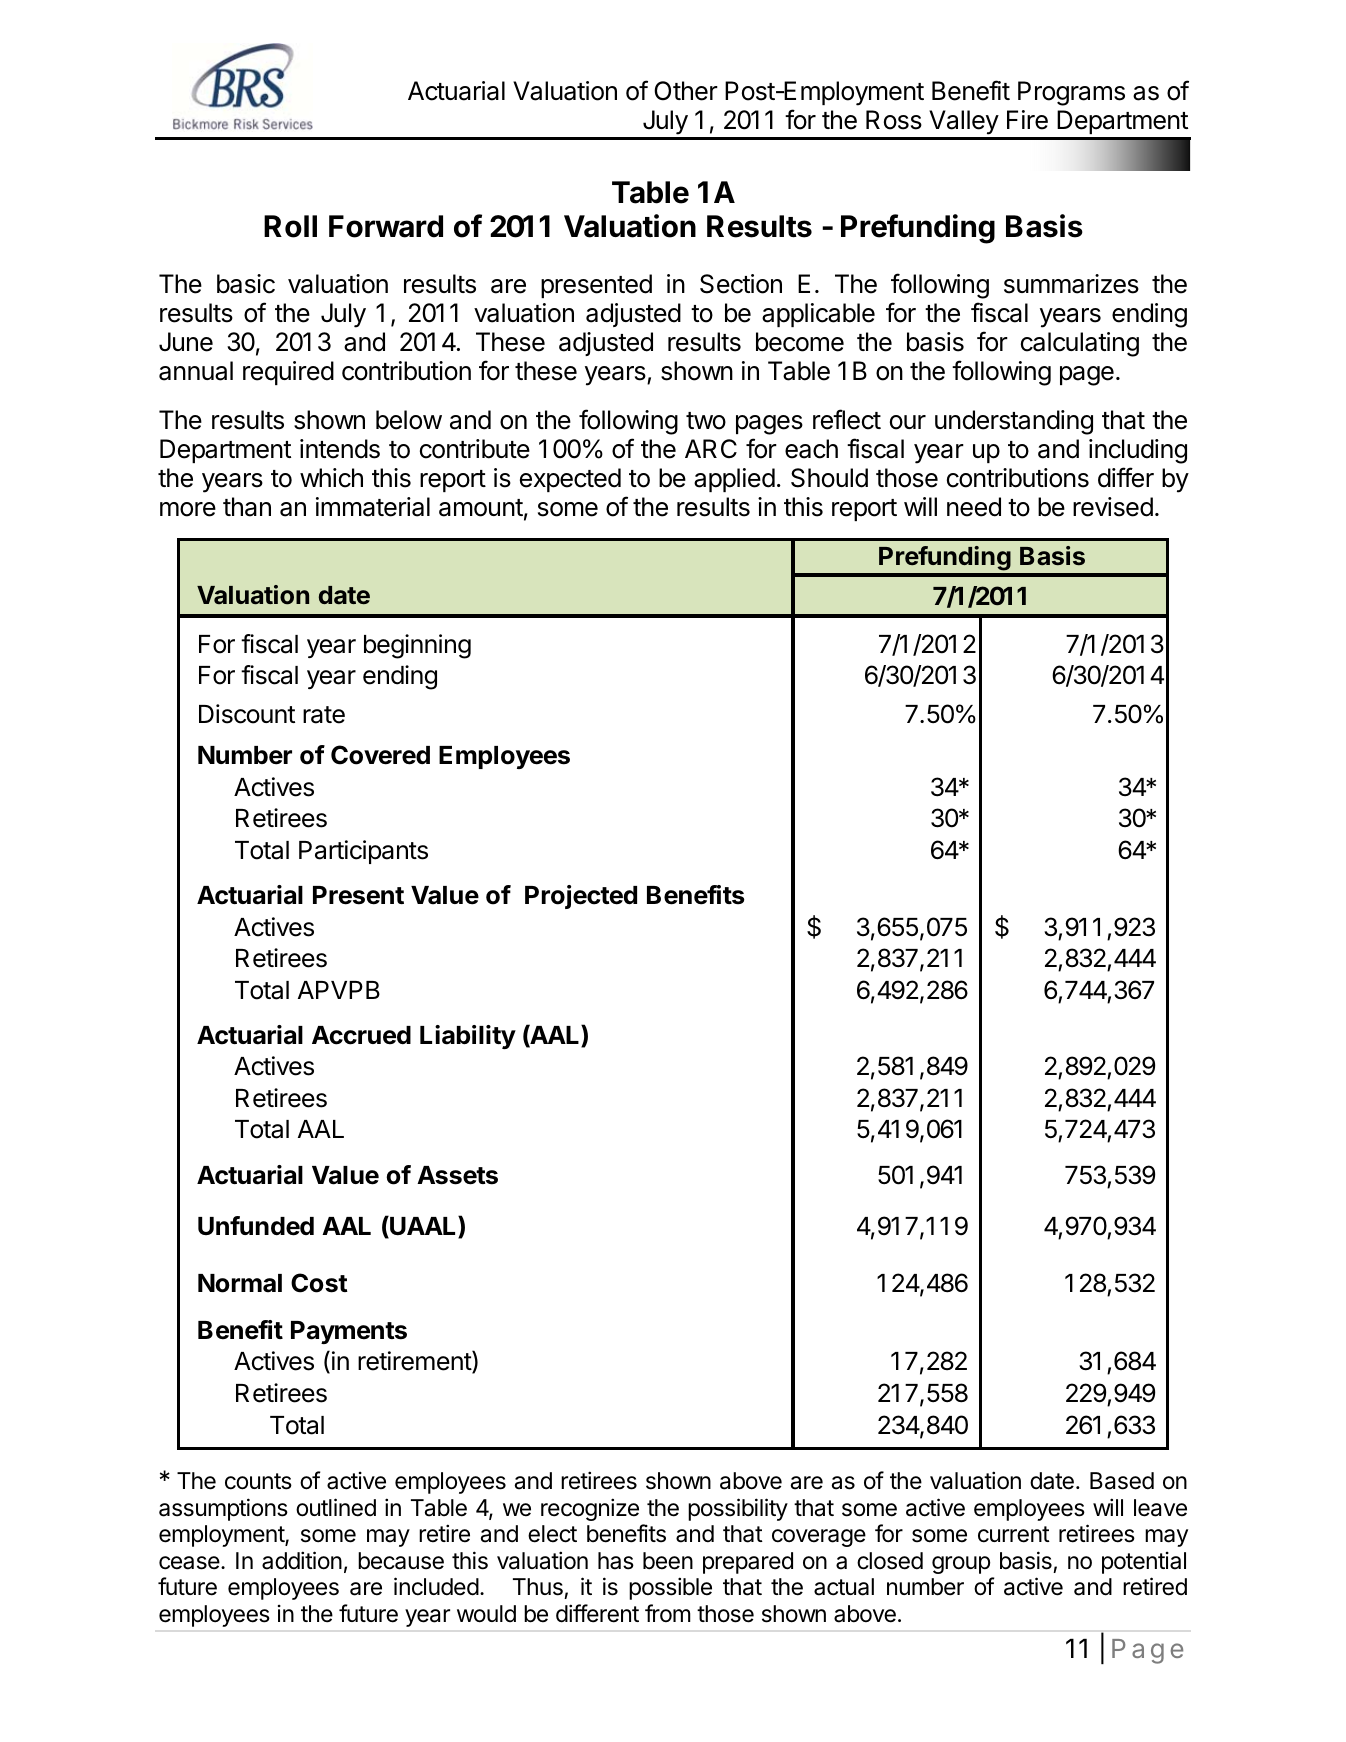  What do you see at coordinates (256, 1226) in the document?
I see `Unfunded` at bounding box center [256, 1226].
